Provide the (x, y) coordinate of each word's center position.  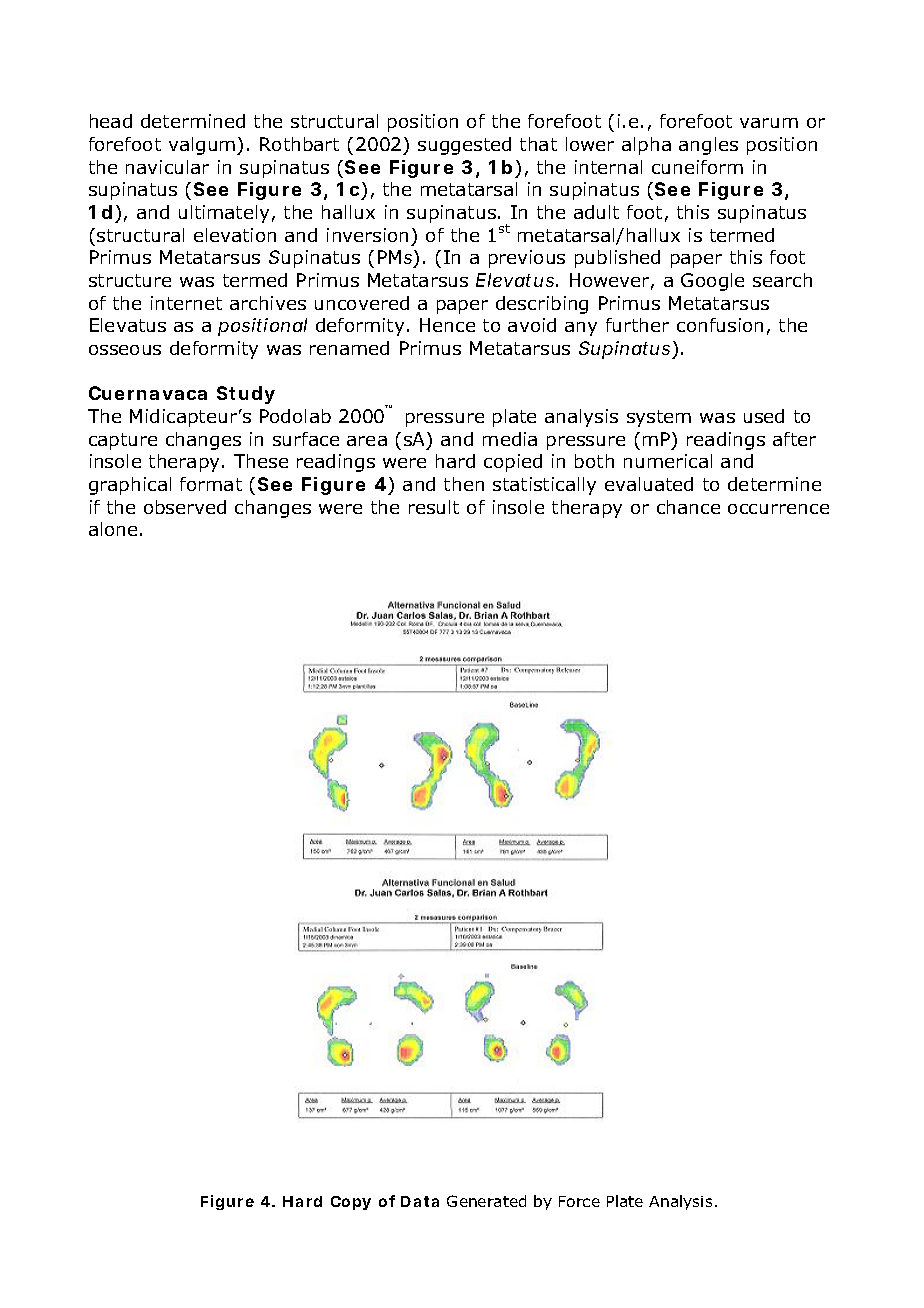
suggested (464, 146)
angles (708, 146)
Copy (351, 1203)
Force (579, 1201)
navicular (167, 167)
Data (420, 1201)
